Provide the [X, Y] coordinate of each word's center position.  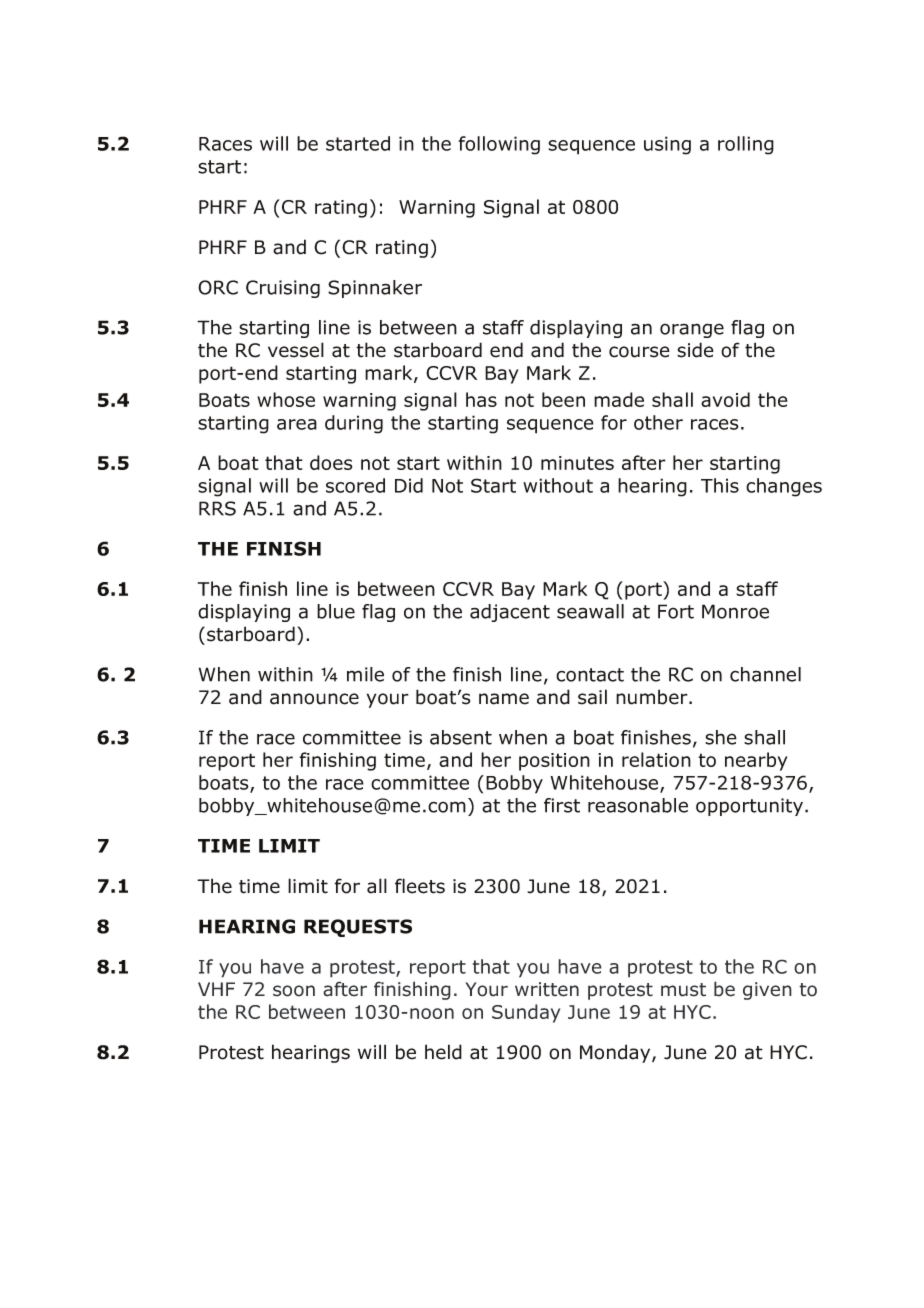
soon [294, 991]
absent [461, 737]
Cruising [283, 289]
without [558, 485]
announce [314, 699]
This [720, 485]
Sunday [526, 1013]
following [499, 145]
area [297, 424]
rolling [746, 145]
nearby [756, 761]
